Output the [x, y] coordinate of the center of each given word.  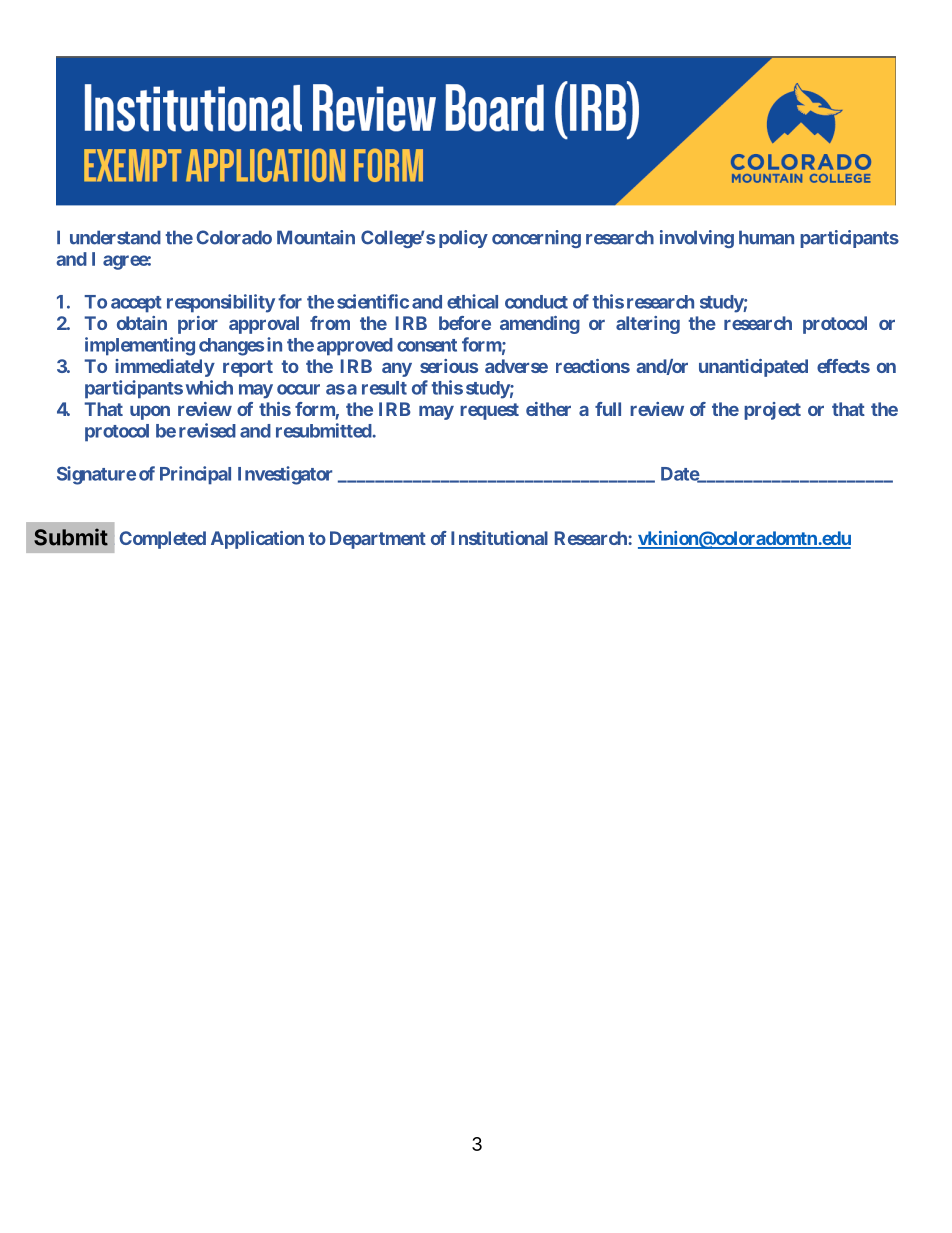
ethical [472, 301]
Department [378, 540]
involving [697, 239]
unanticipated [753, 368]
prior [198, 325]
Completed [162, 540]
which [209, 387]
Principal [195, 475]
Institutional [499, 538]
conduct [536, 302]
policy [463, 239]
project [772, 411]
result [384, 388]
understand [115, 237]
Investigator [285, 475]
